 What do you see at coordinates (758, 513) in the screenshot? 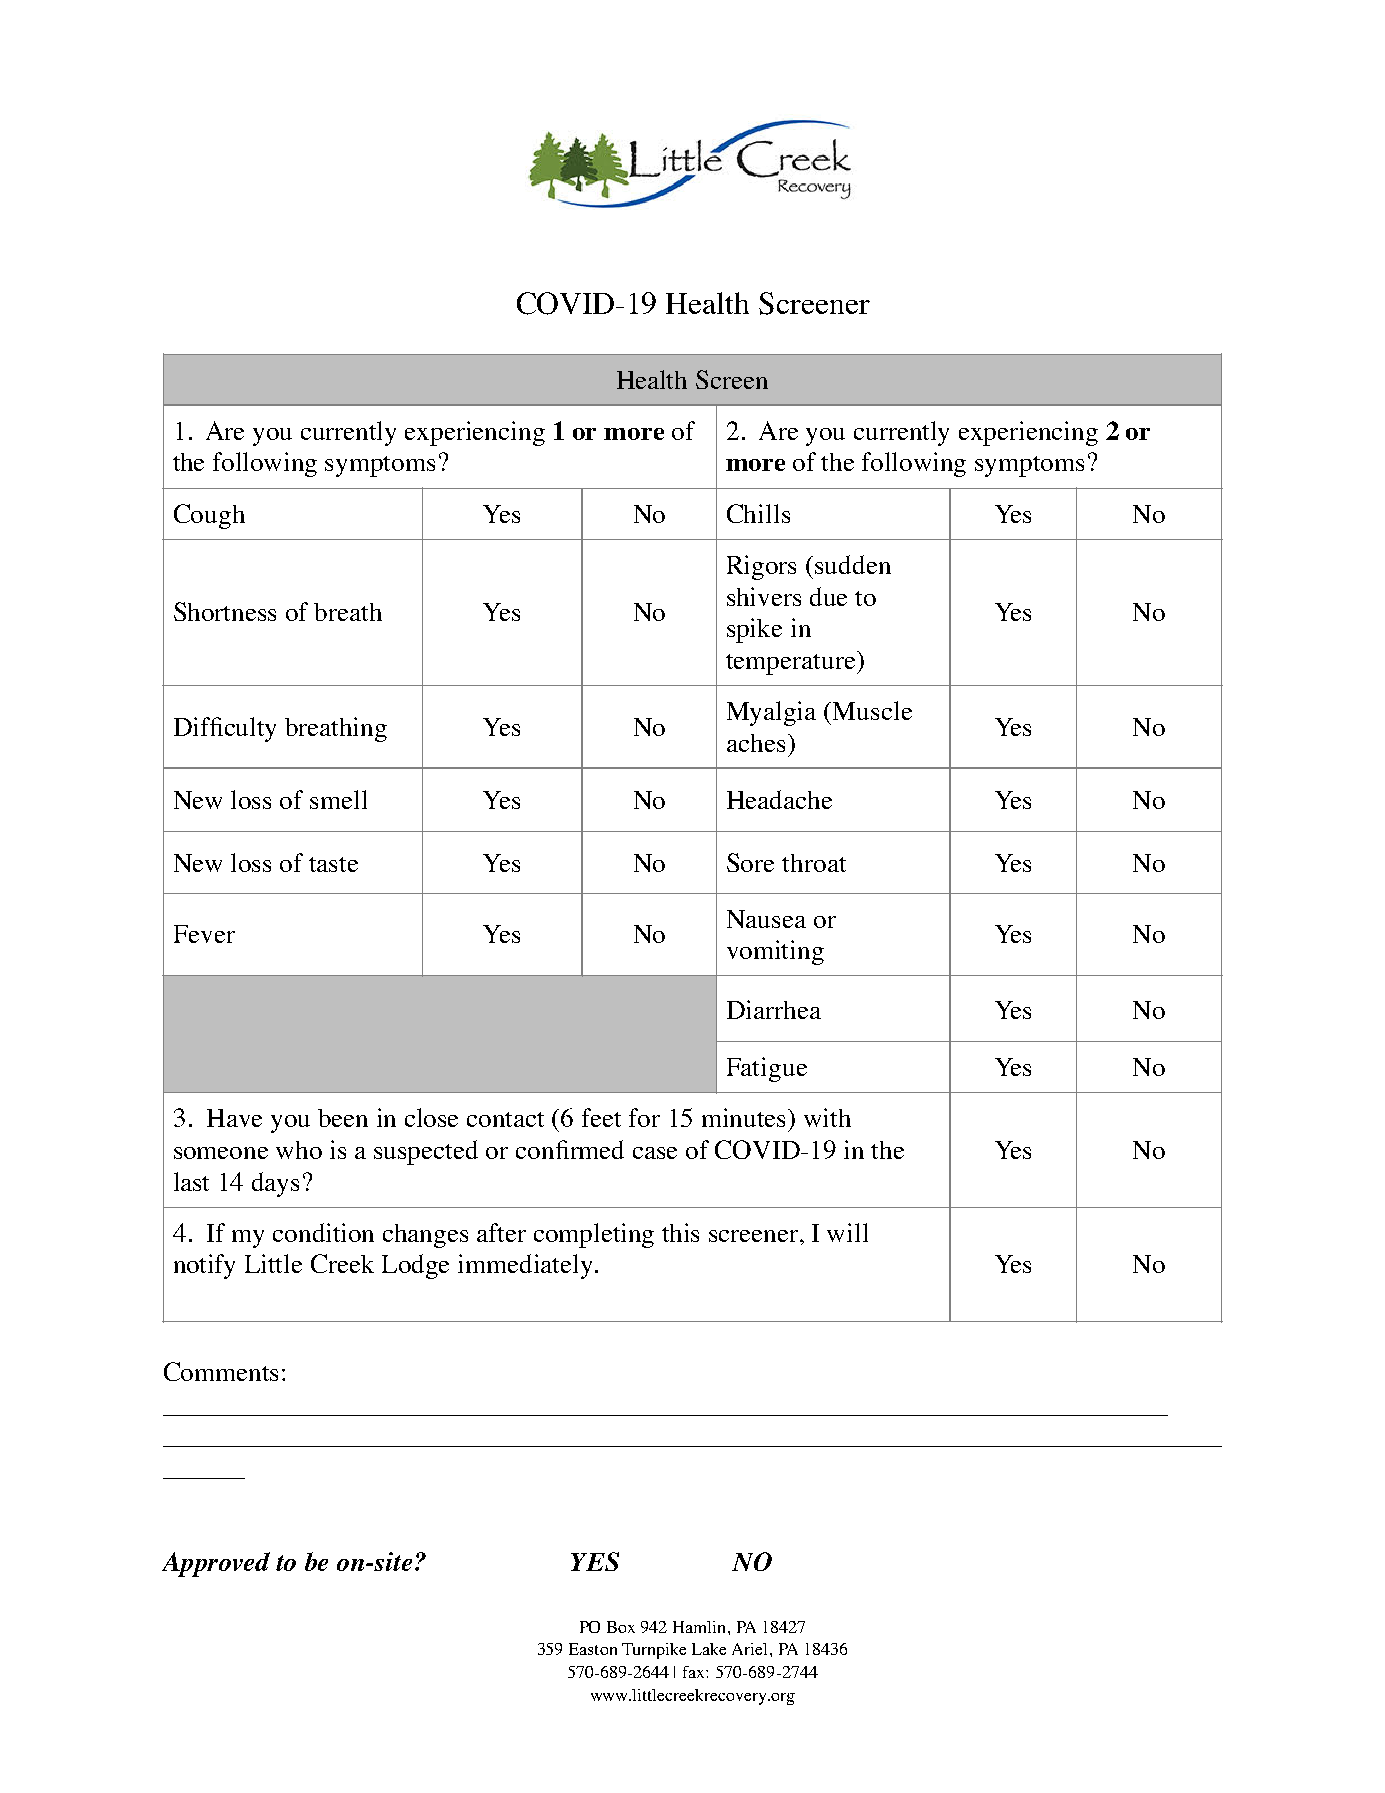
I see `Chills` at bounding box center [758, 513].
